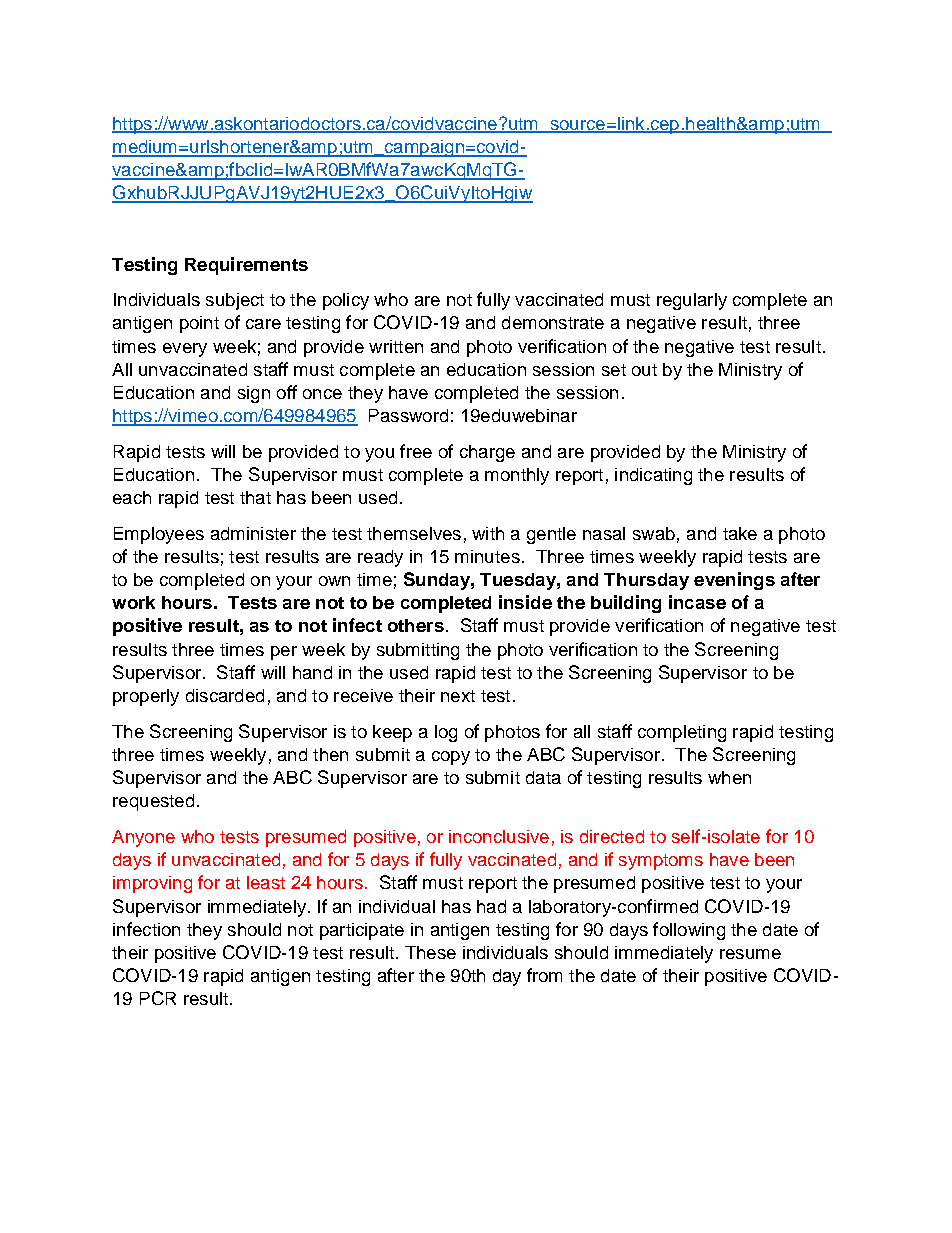 This screenshot has height=1233, width=952. I want to click on These, so click(430, 952).
